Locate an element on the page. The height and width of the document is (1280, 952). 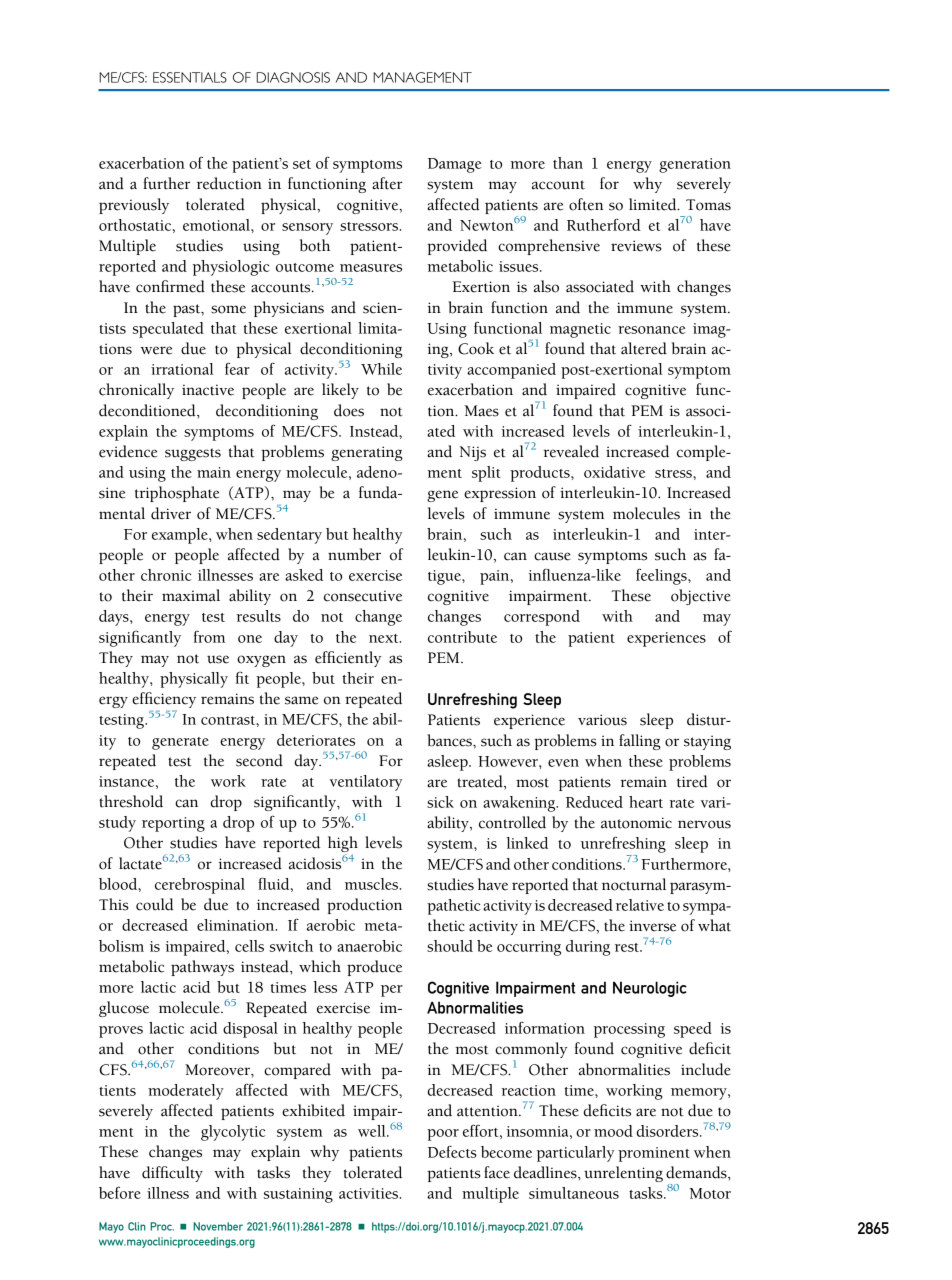
from is located at coordinates (209, 637).
